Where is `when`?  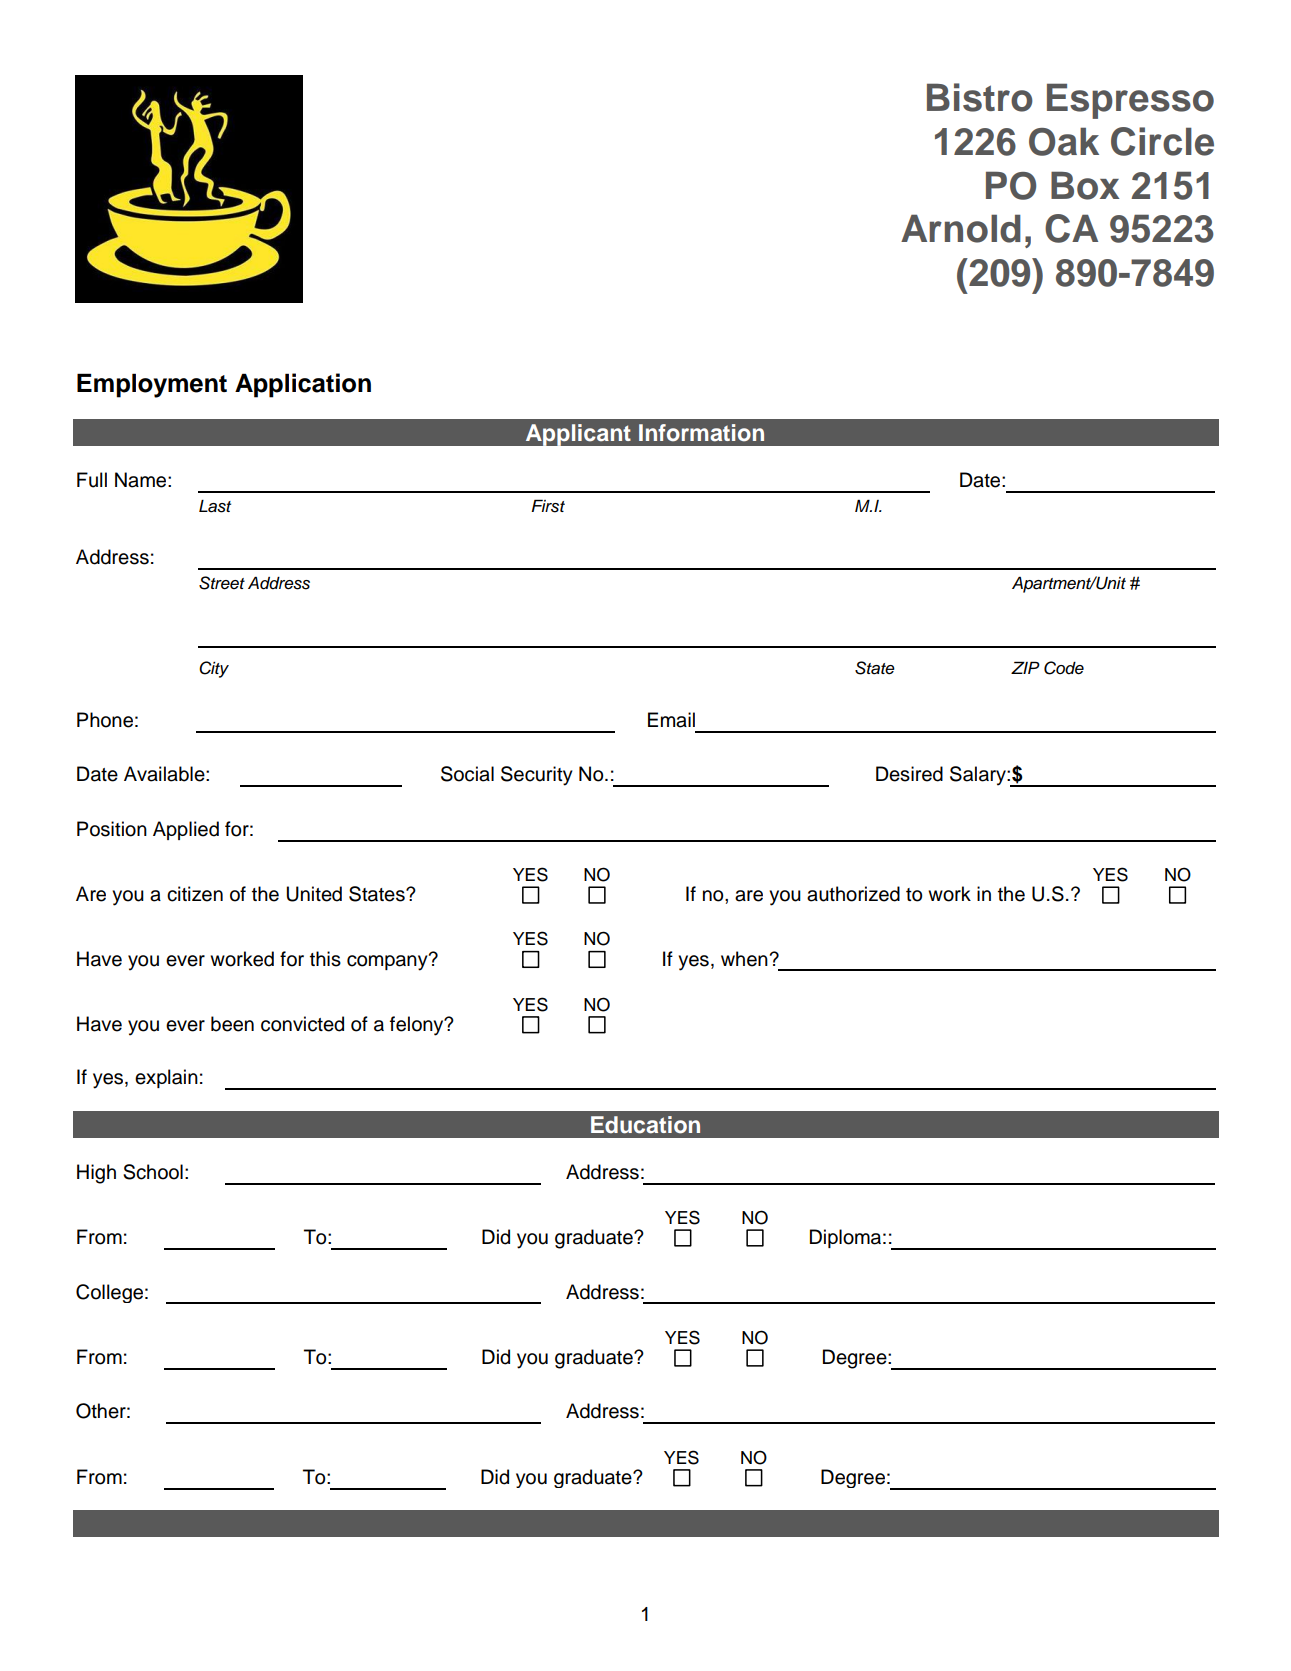 when is located at coordinates (744, 959).
